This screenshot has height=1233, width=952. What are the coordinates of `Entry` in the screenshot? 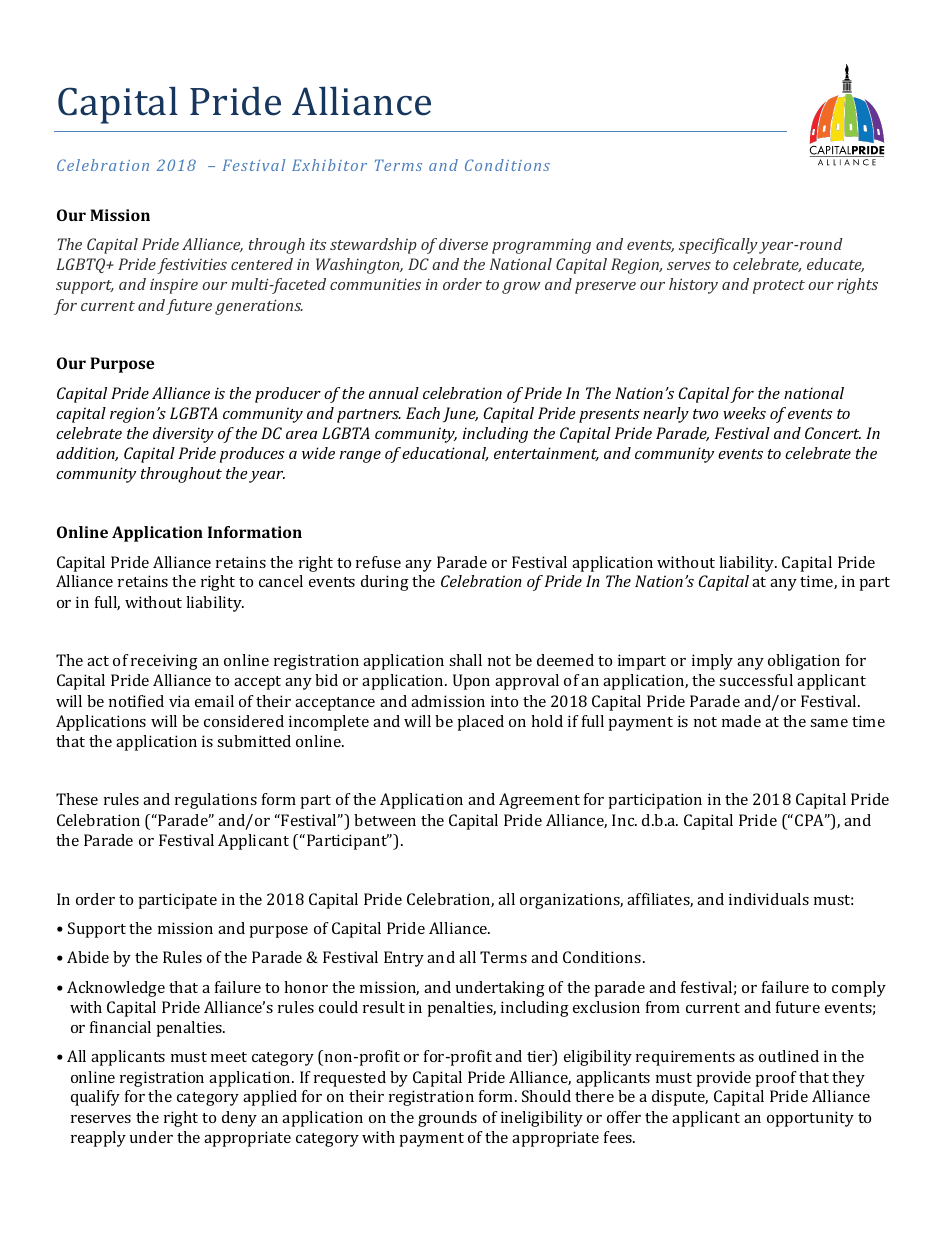 It's located at (404, 959).
